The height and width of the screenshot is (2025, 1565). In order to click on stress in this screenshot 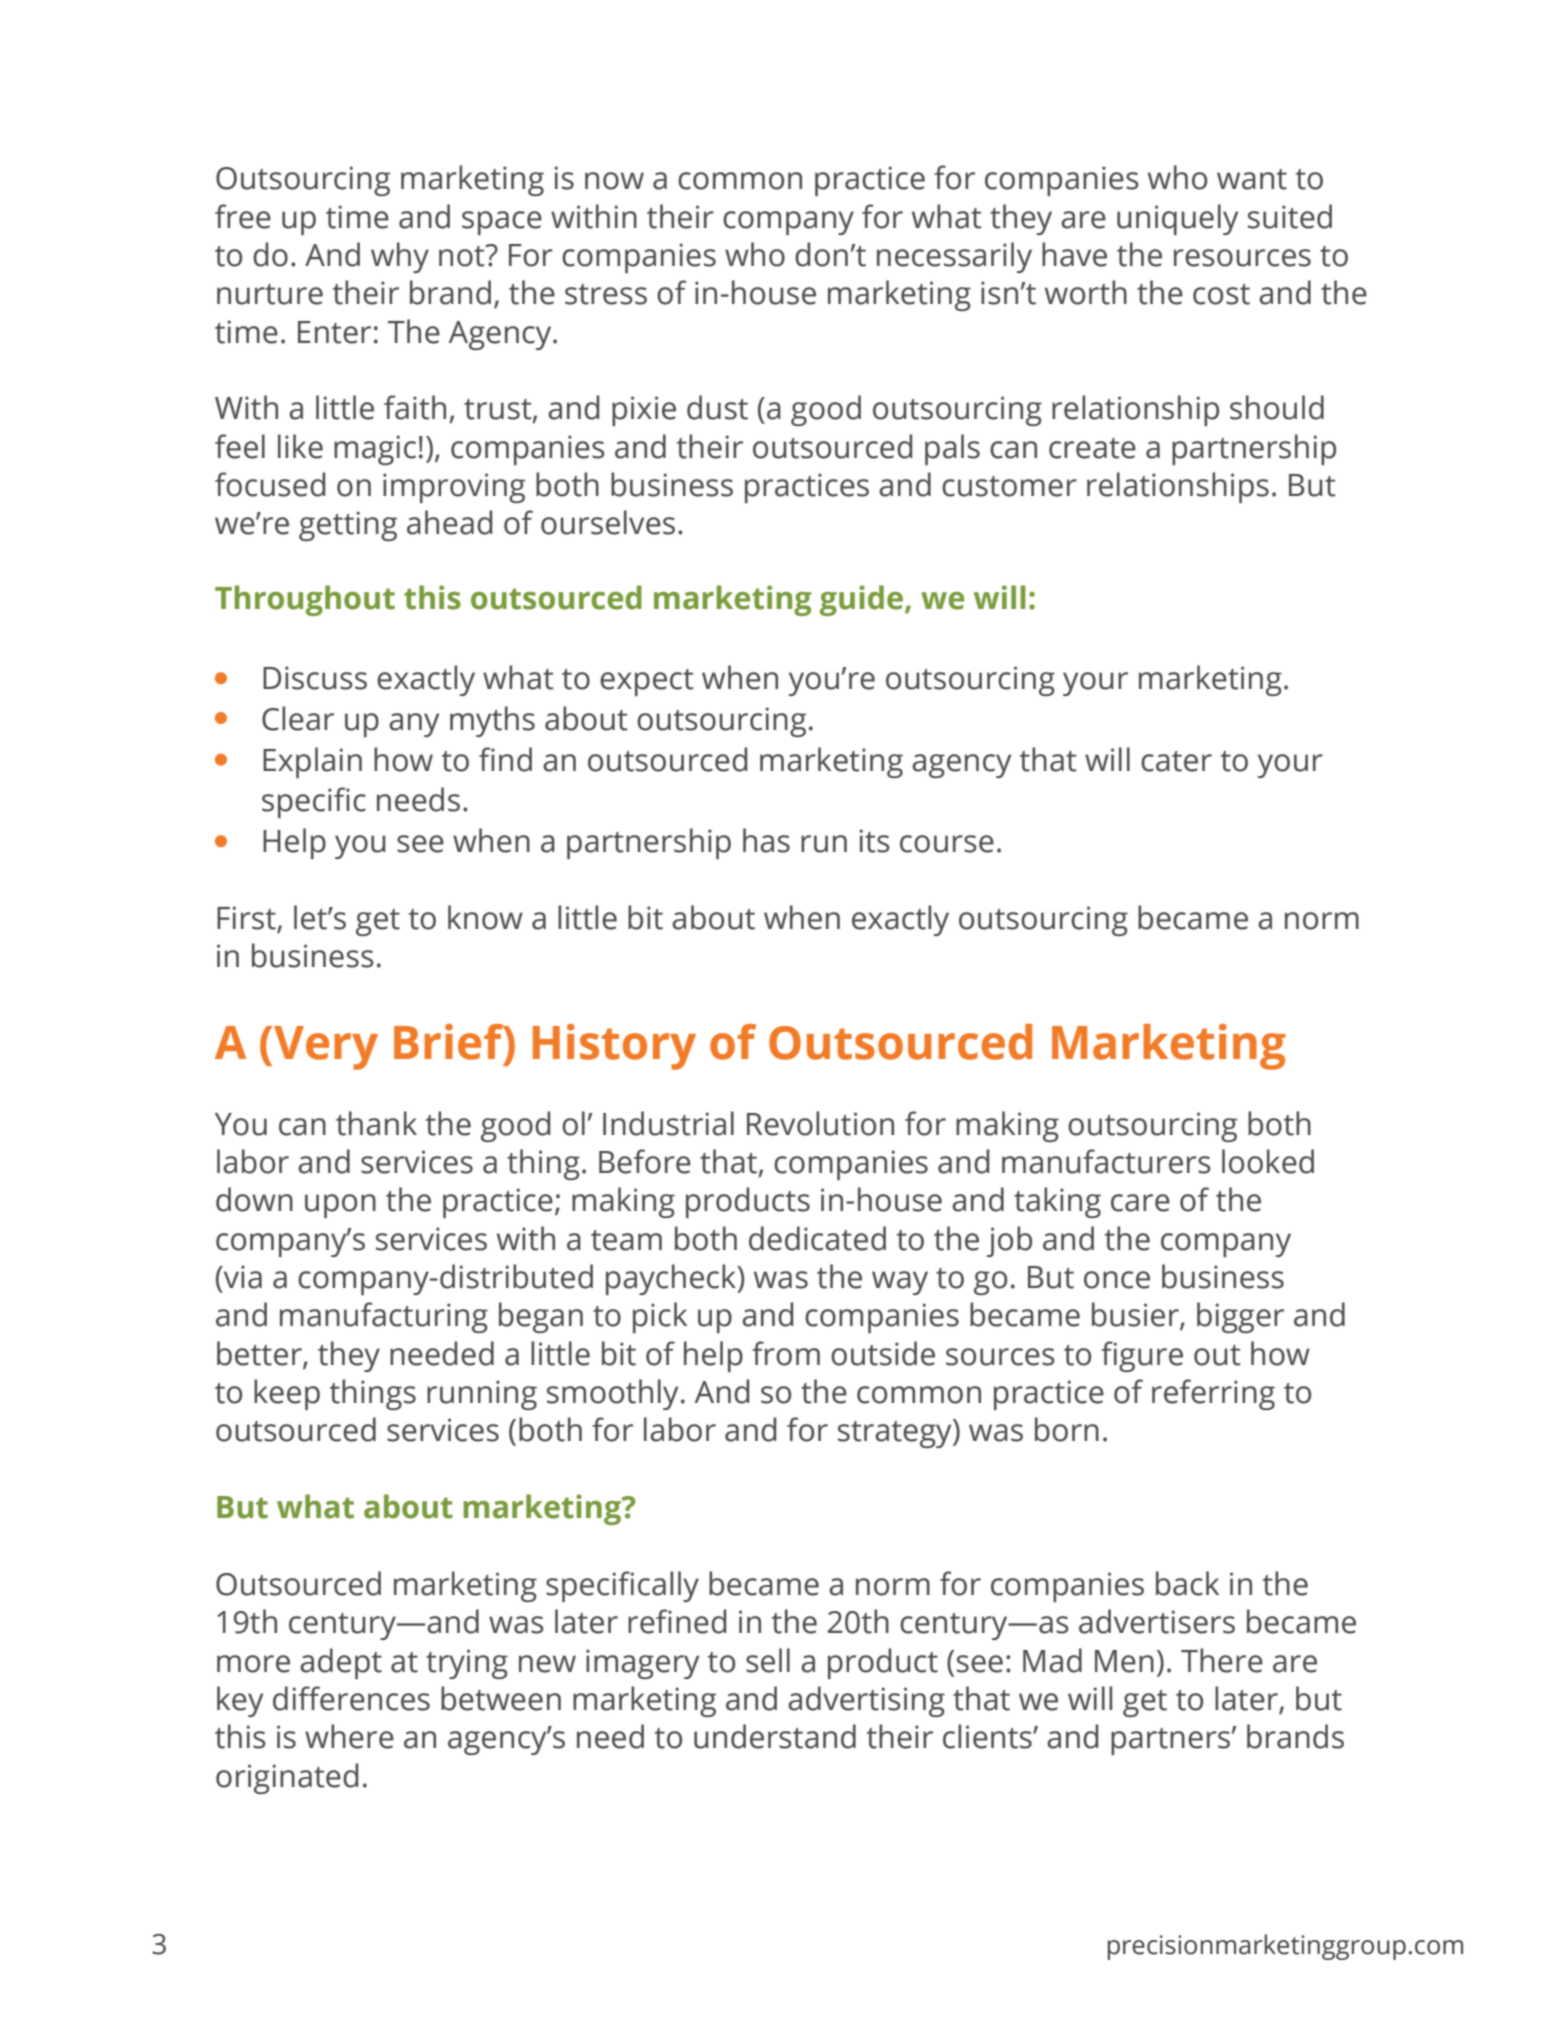, I will do `click(606, 294)`.
